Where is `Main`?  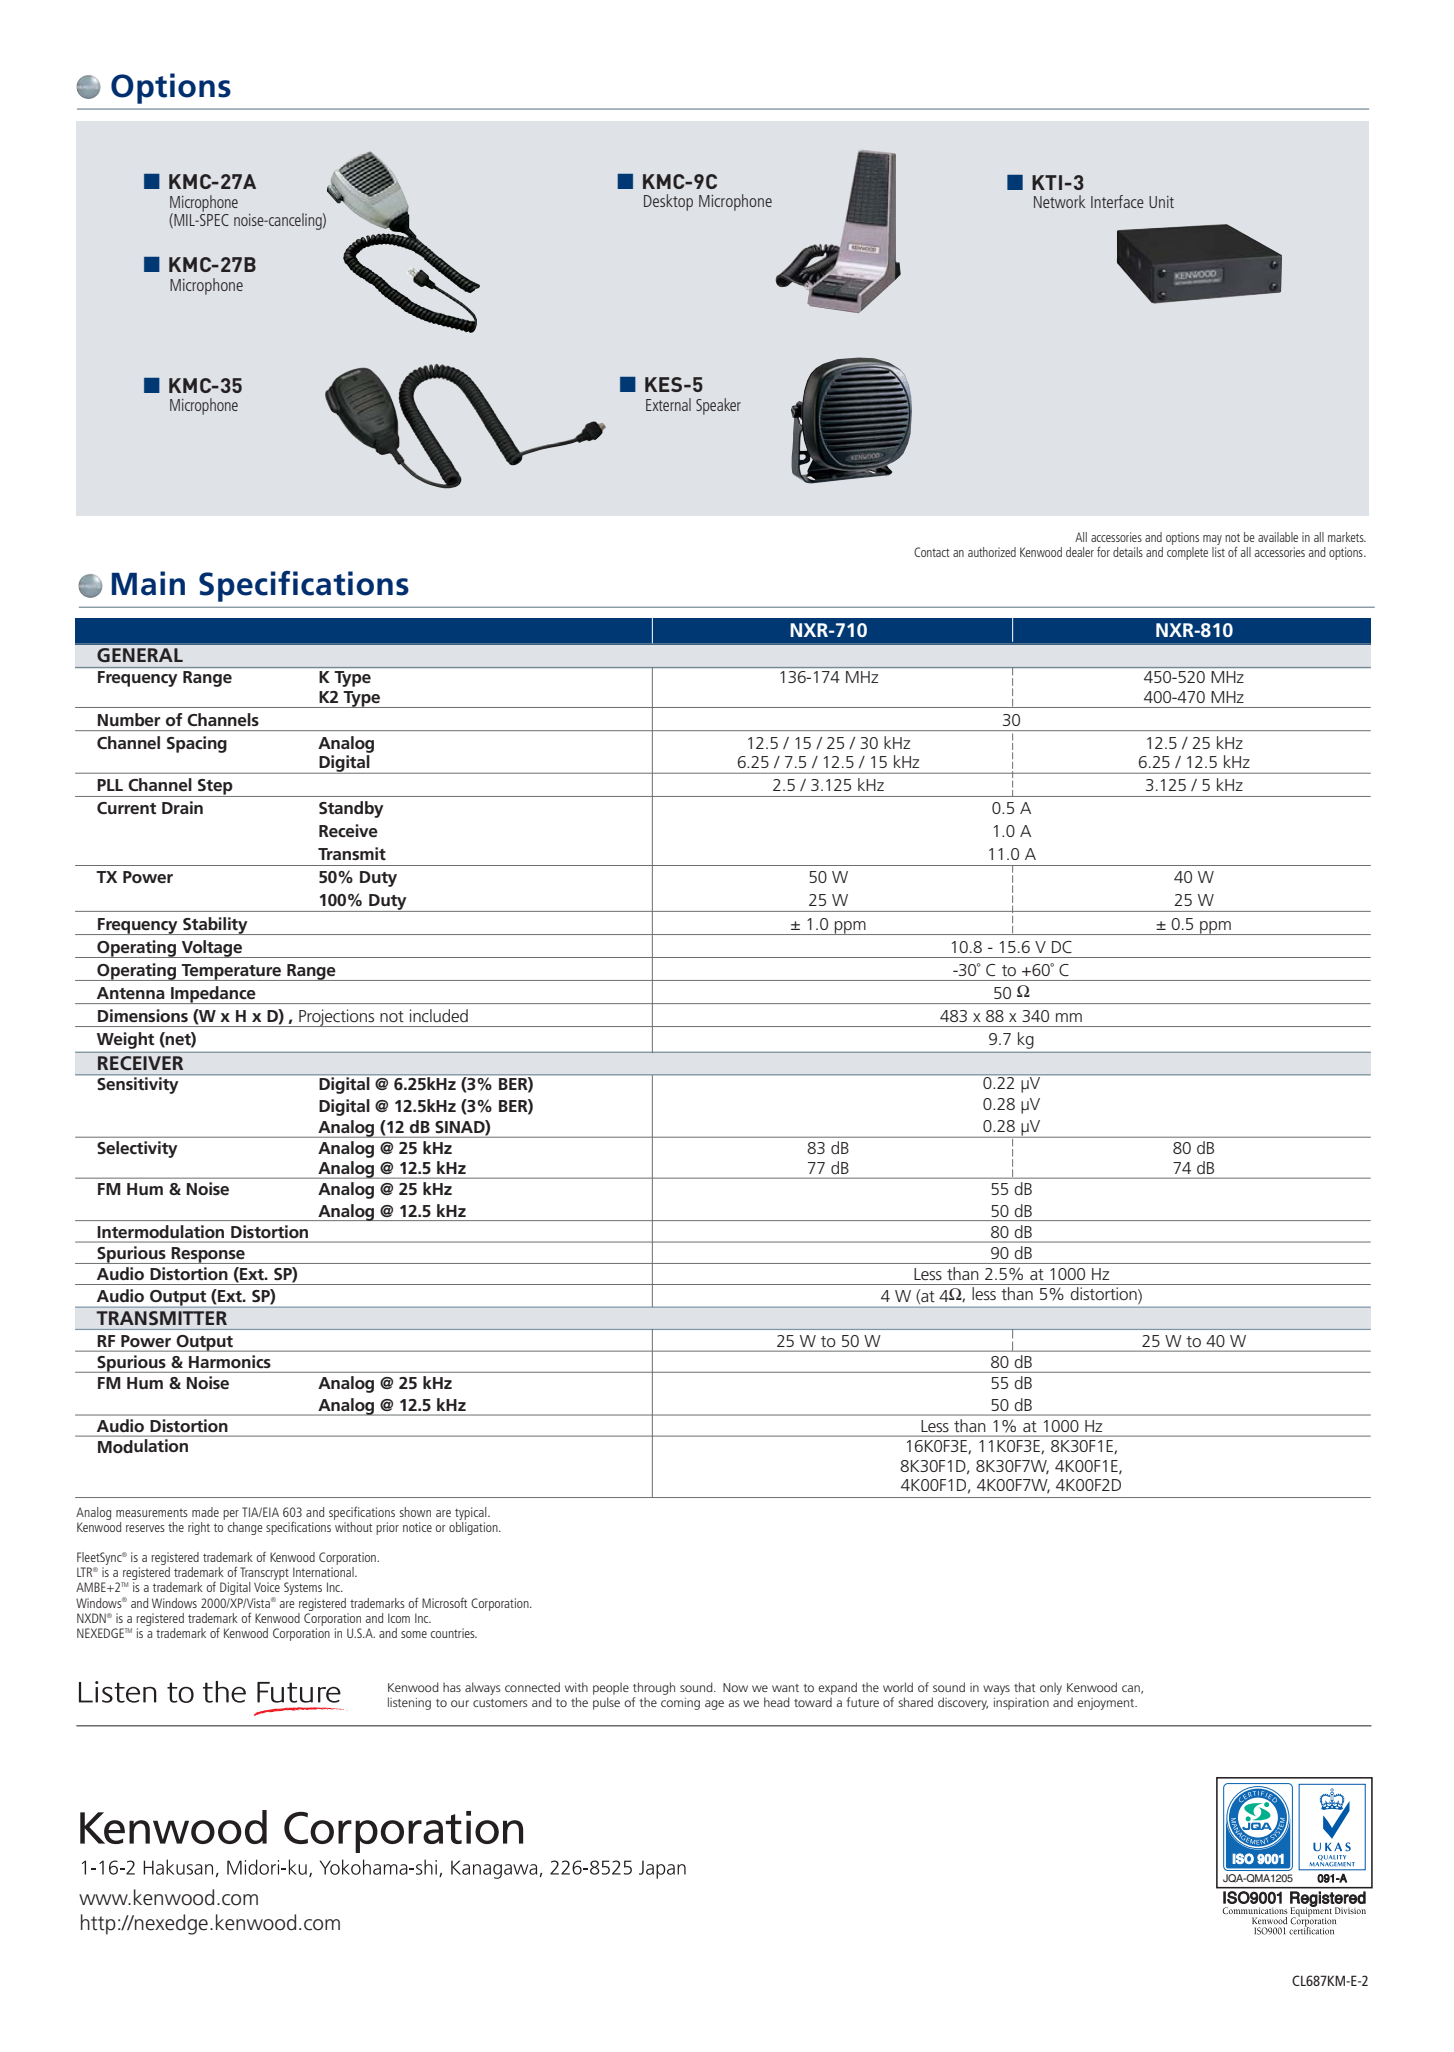
Main is located at coordinates (148, 583).
